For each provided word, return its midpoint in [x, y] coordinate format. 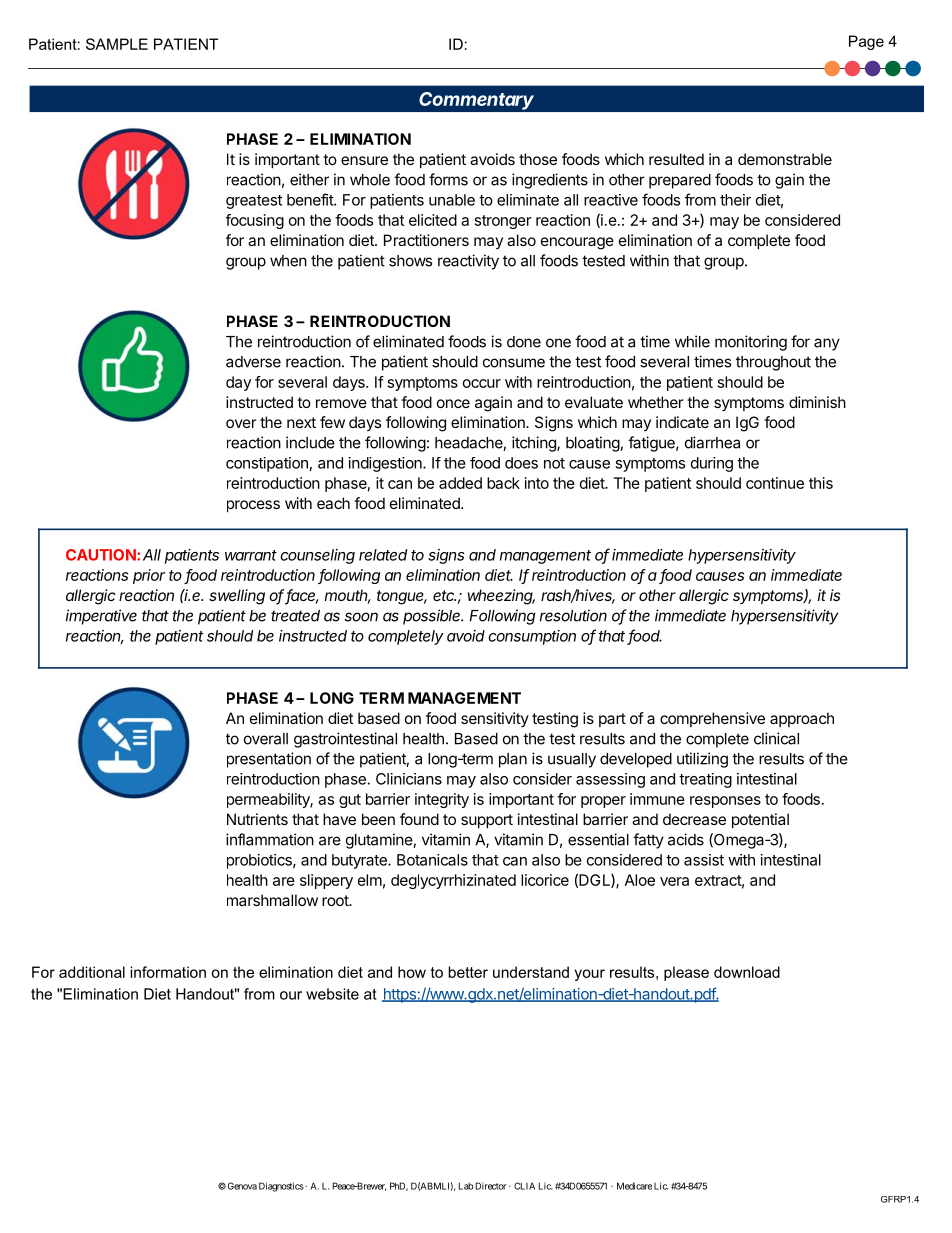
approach [802, 719]
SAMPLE [117, 44]
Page [866, 42]
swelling [237, 597]
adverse [253, 362]
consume [514, 363]
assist [704, 860]
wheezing [501, 597]
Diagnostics [281, 1187]
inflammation [270, 839]
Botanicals [432, 860]
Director [491, 1186]
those [538, 159]
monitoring [751, 343]
